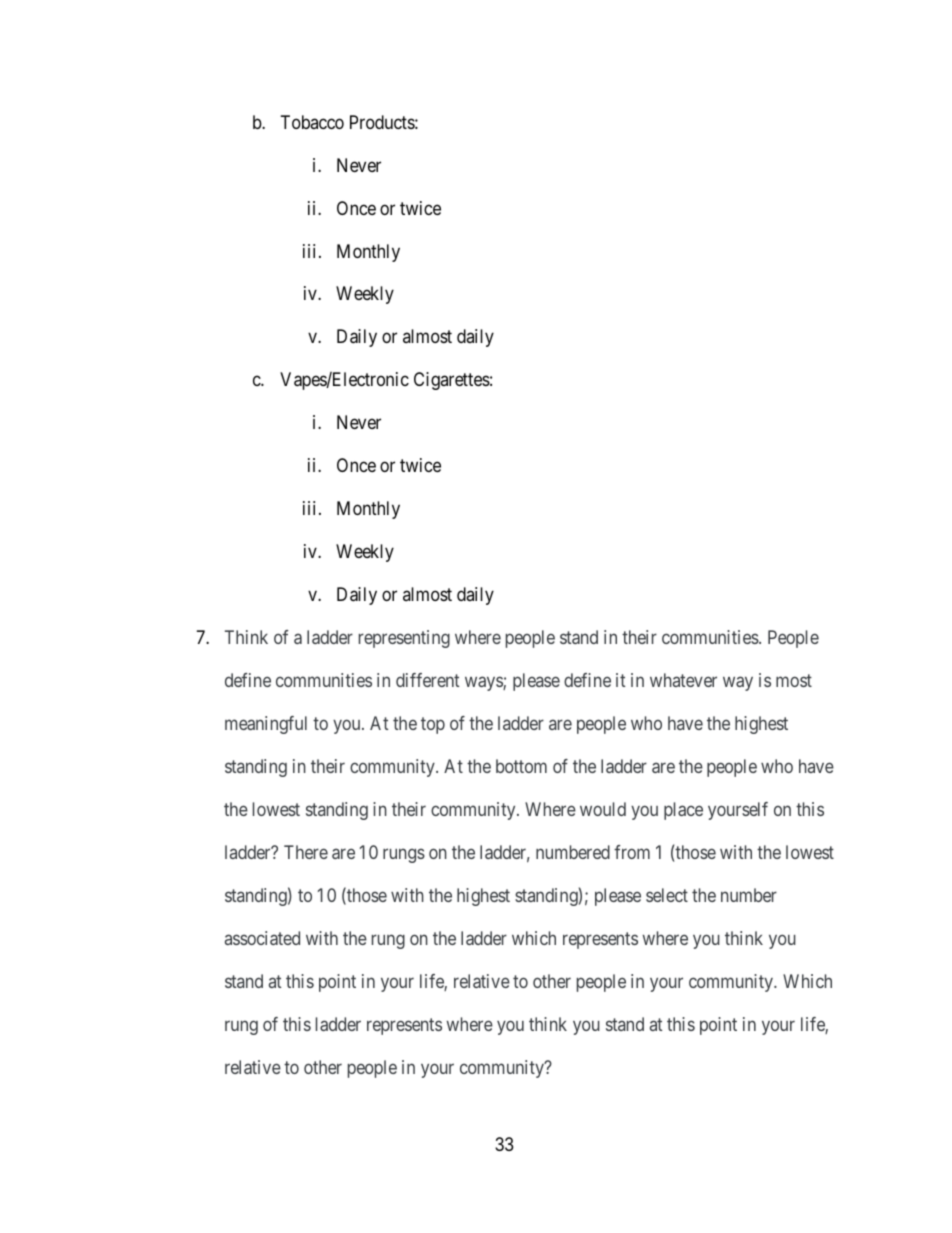 The height and width of the image is (1233, 952). Describe the element at coordinates (632, 852) in the image. I see `from` at that location.
